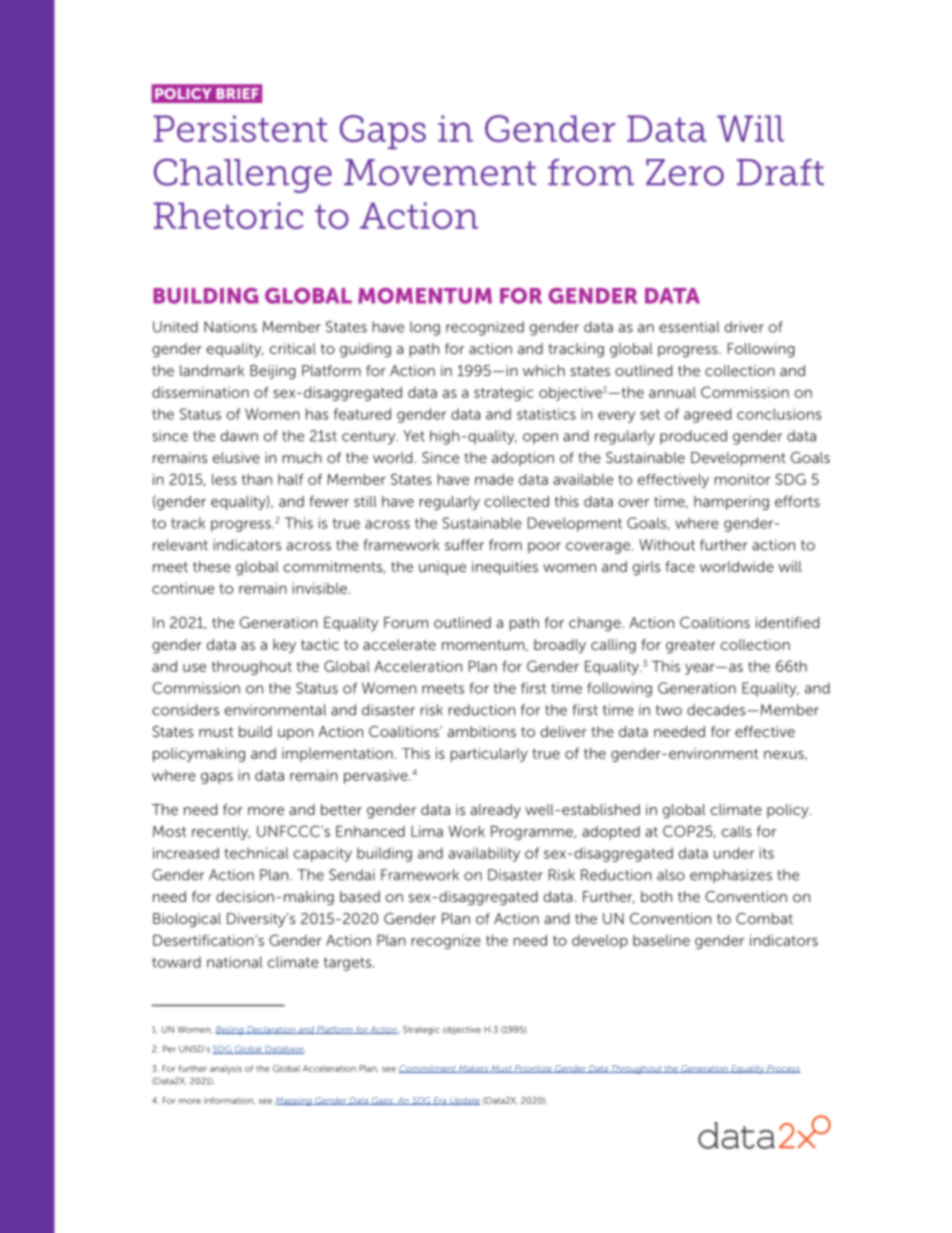  What do you see at coordinates (226, 1069) in the document?
I see `analysis` at bounding box center [226, 1069].
